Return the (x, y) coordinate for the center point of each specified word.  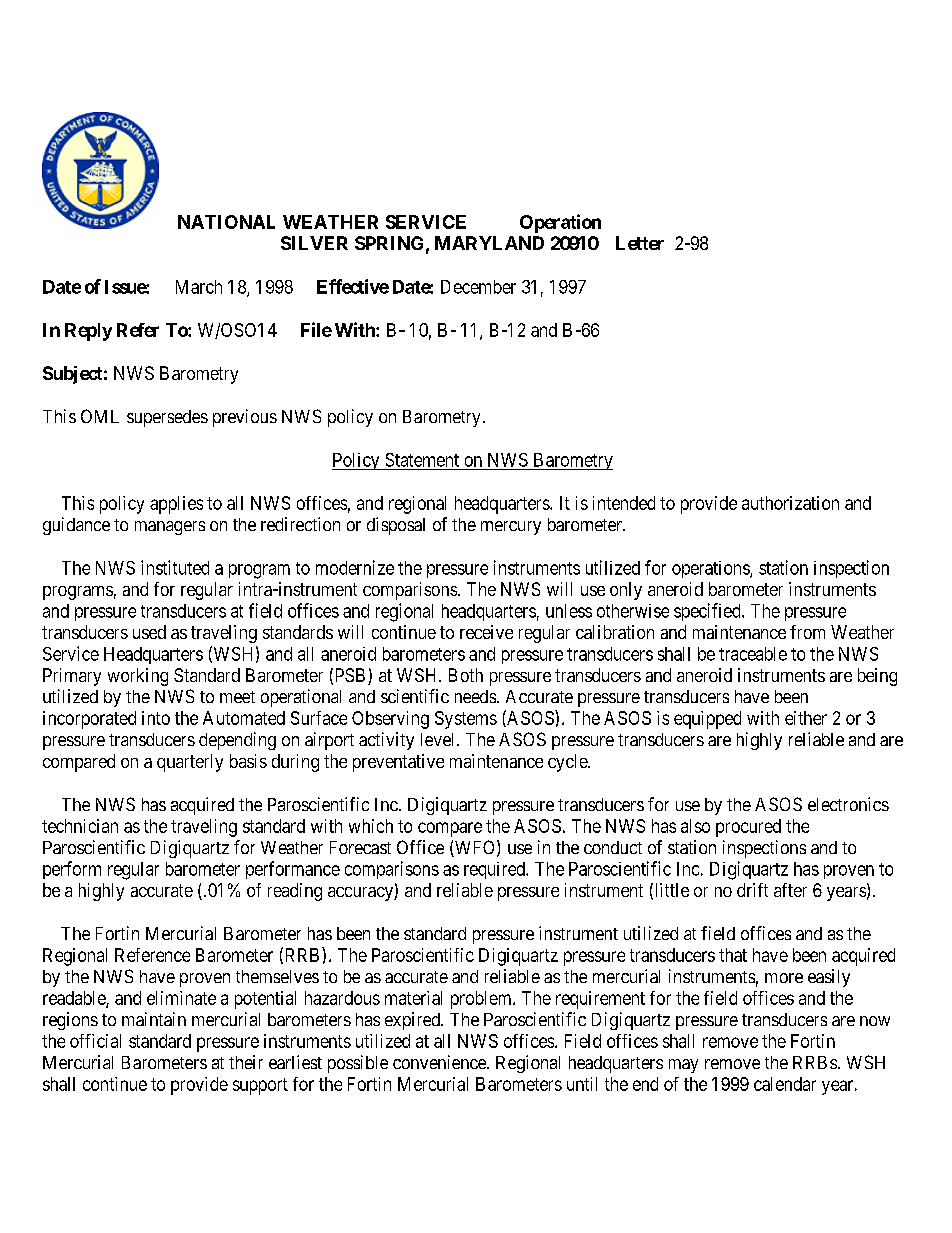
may (683, 1066)
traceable (753, 654)
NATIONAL (226, 222)
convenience (440, 1062)
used (149, 632)
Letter (640, 243)
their (246, 1062)
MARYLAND (489, 243)
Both (466, 675)
